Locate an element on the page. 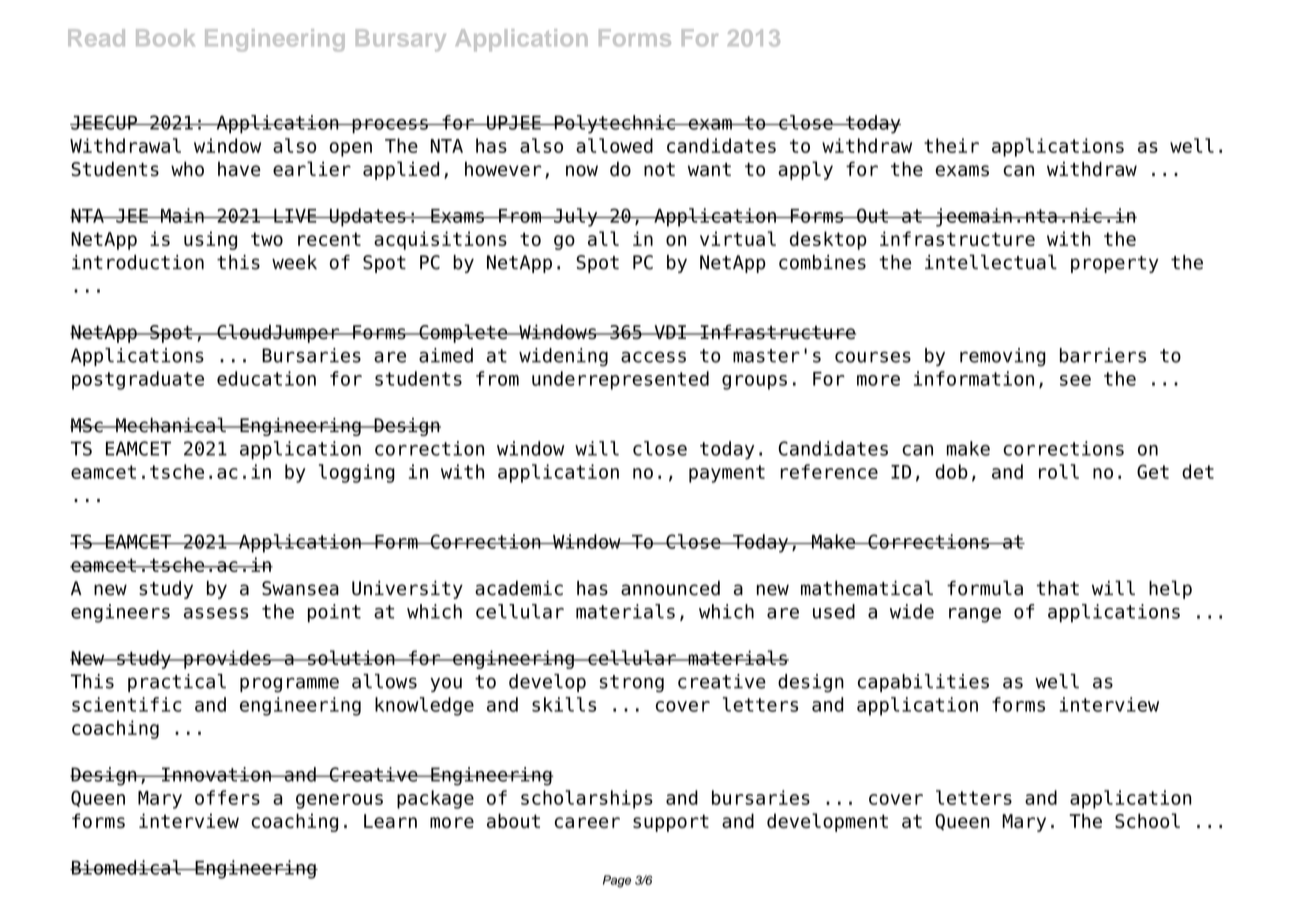  that is located at coordinates (1058, 588).
